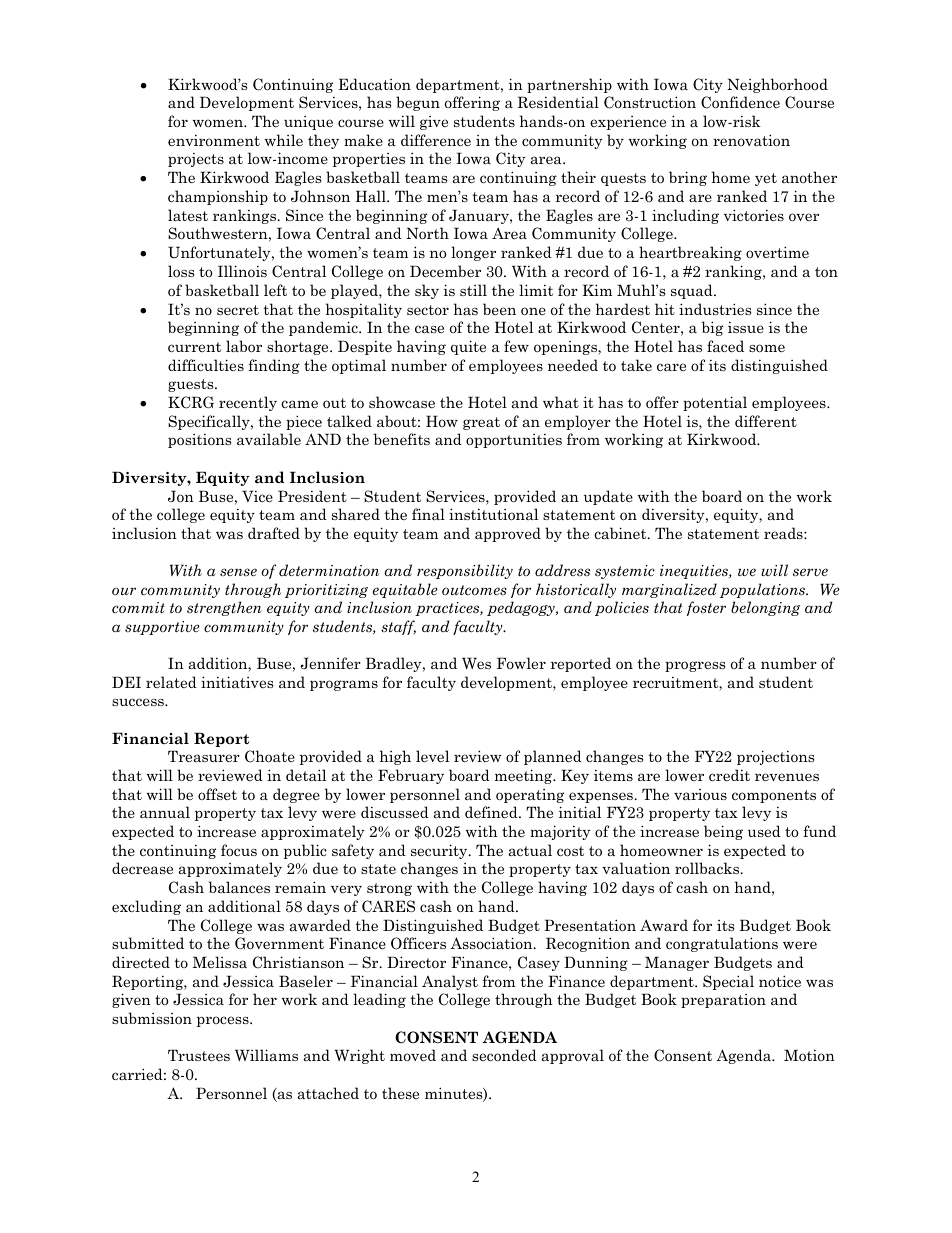  I want to click on current, so click(194, 347).
